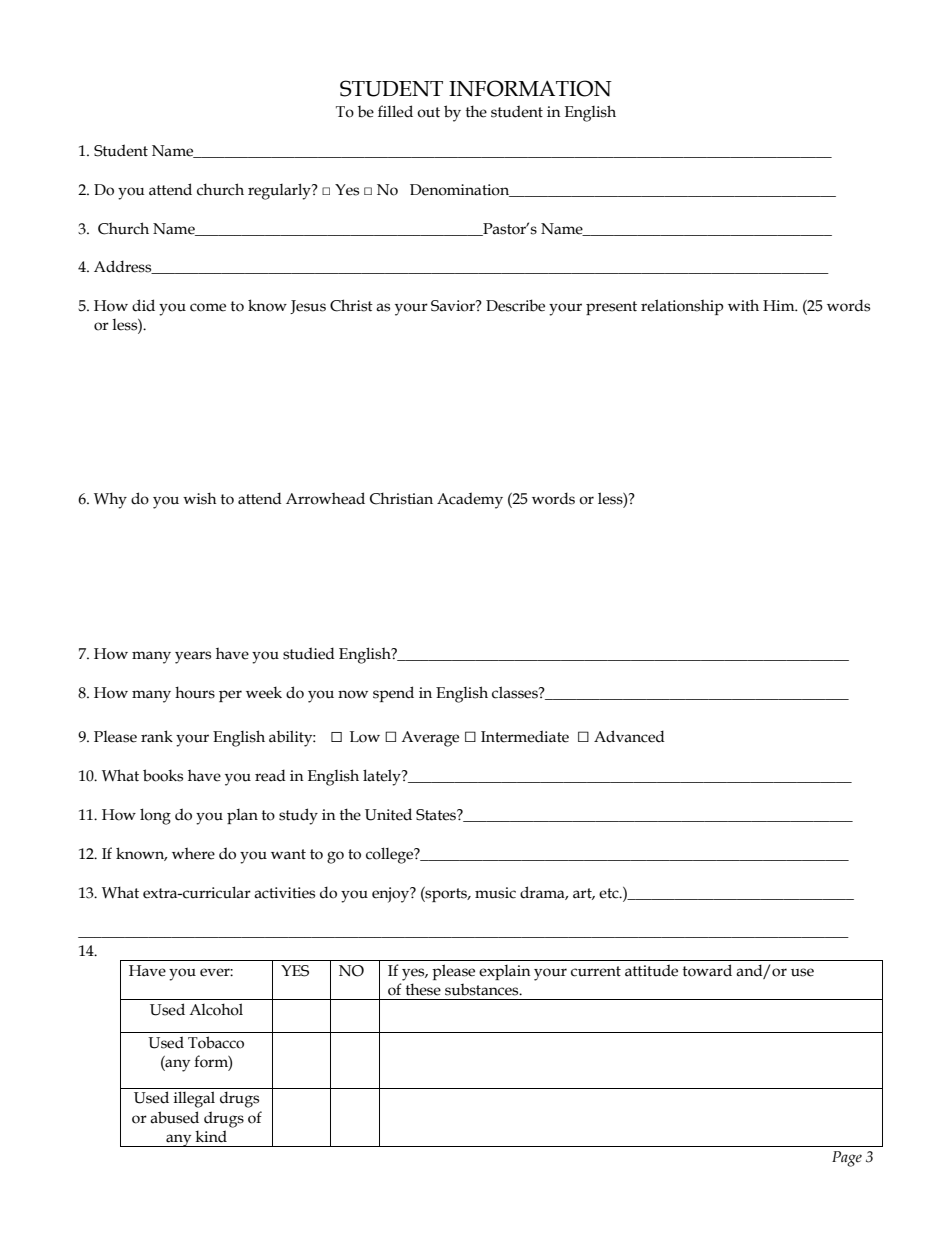 The height and width of the screenshot is (1233, 952). I want to click on kind, so click(211, 1136).
